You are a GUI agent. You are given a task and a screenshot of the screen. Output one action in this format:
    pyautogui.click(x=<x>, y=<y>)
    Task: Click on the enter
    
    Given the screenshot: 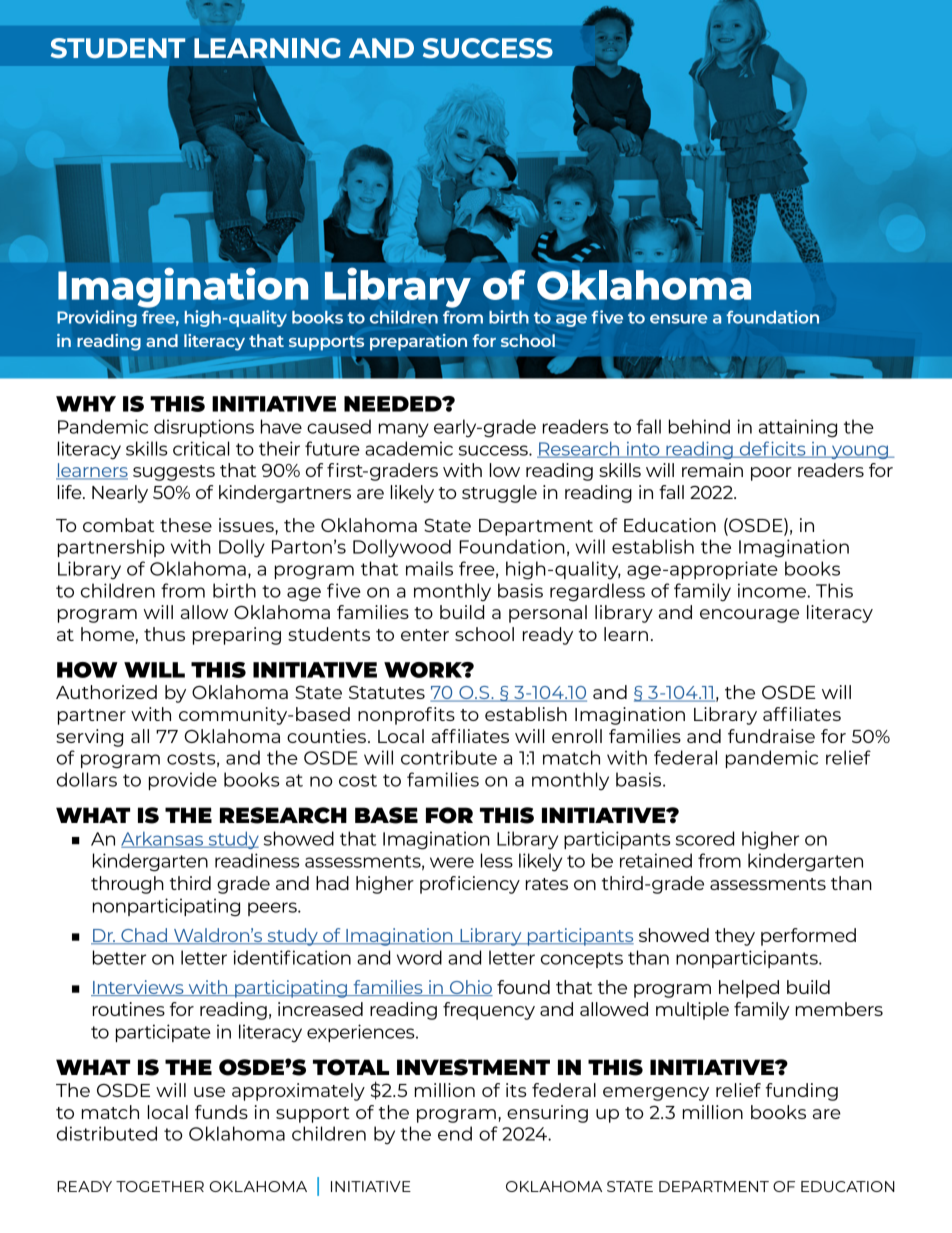 What is the action you would take?
    pyautogui.click(x=425, y=635)
